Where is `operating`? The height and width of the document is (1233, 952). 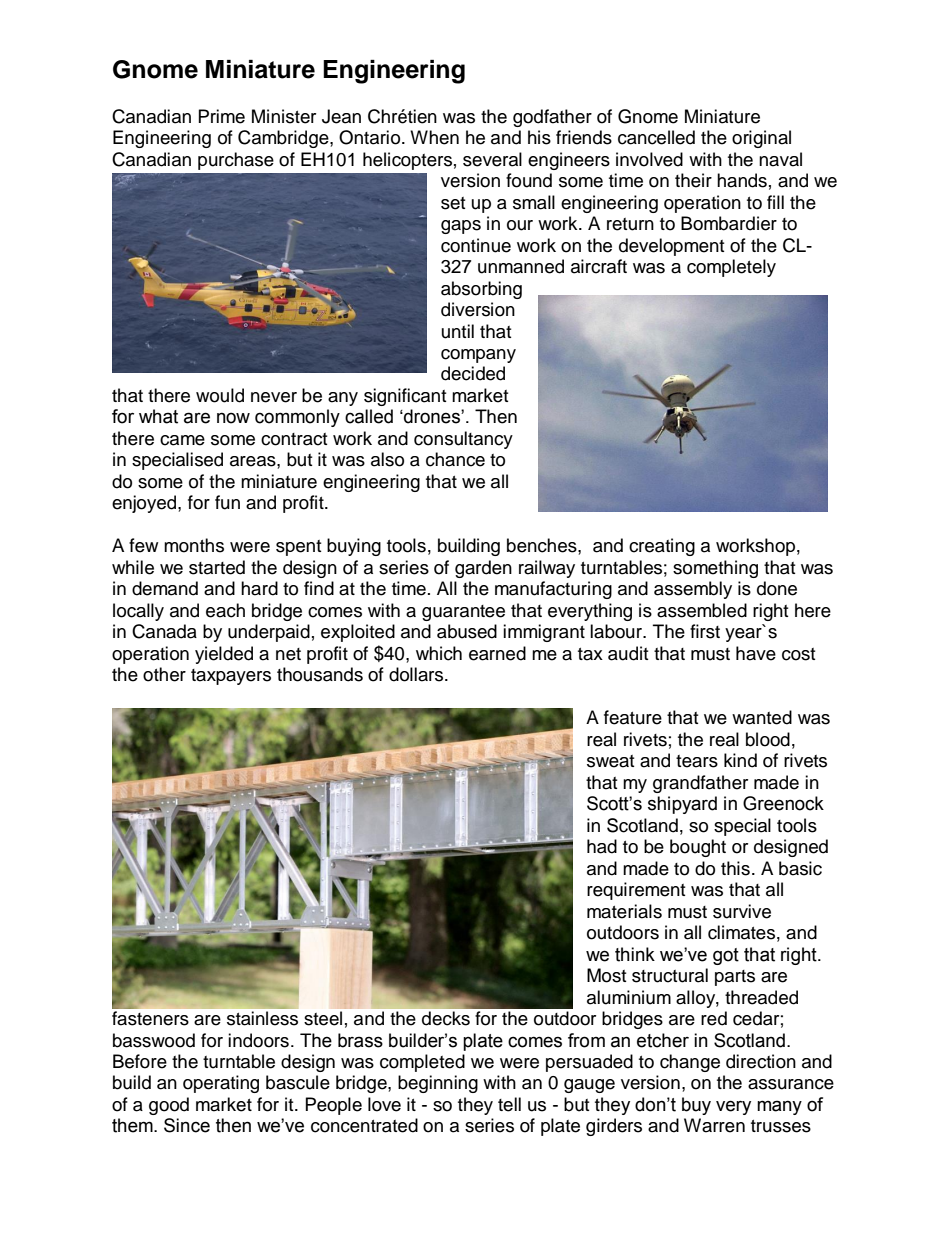
operating is located at coordinates (221, 1084).
